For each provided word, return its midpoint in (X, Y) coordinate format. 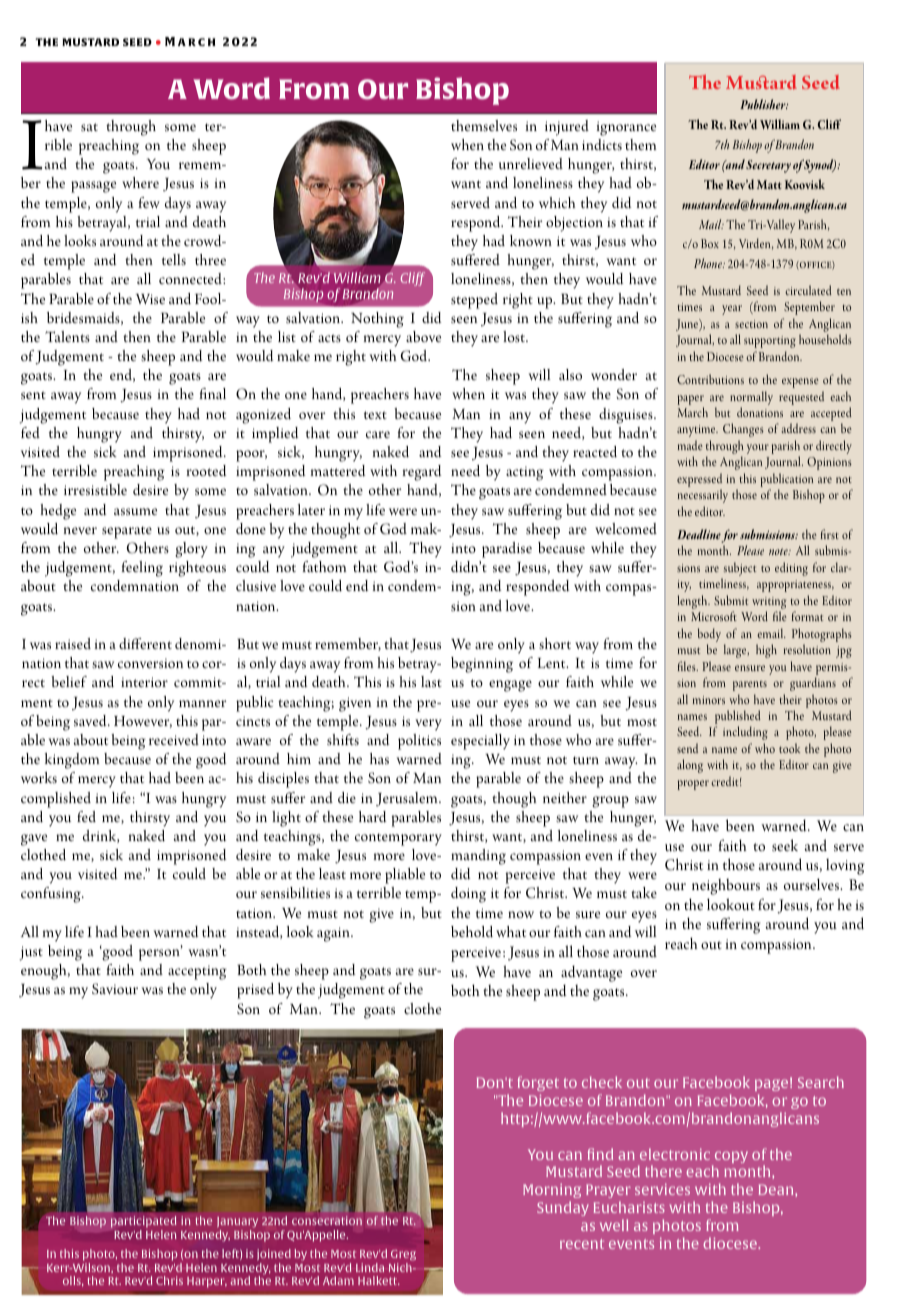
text (375, 415)
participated (144, 1222)
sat (89, 127)
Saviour (115, 989)
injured (567, 128)
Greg (403, 1255)
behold (472, 931)
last (431, 682)
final (212, 393)
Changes (743, 430)
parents (750, 686)
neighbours (726, 886)
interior (144, 682)
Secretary (768, 166)
